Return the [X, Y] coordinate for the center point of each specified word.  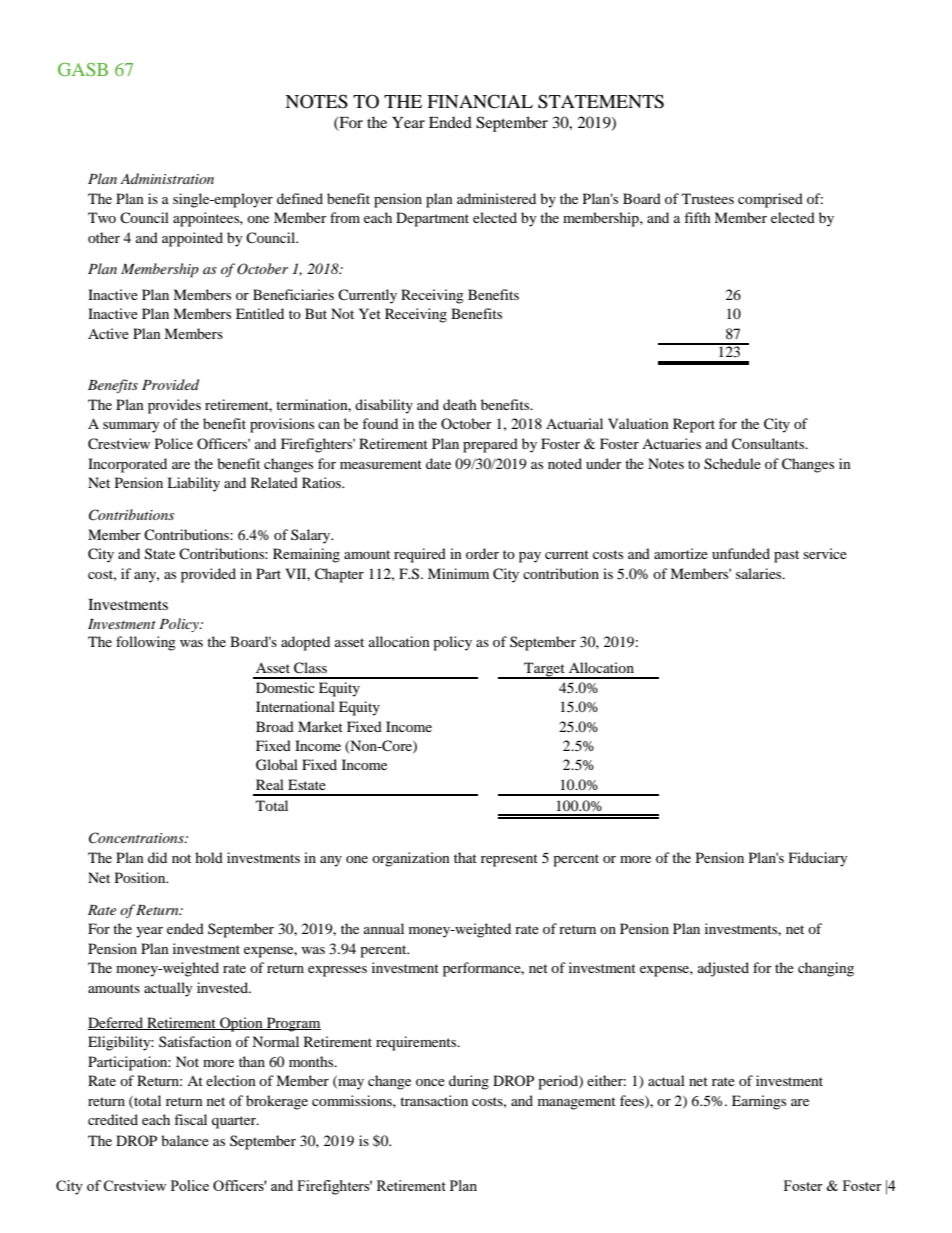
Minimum [458, 573]
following [146, 643]
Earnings [759, 1102]
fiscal [190, 1119]
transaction [434, 1100]
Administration [167, 178]
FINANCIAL [480, 101]
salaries [760, 573]
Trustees [708, 198]
